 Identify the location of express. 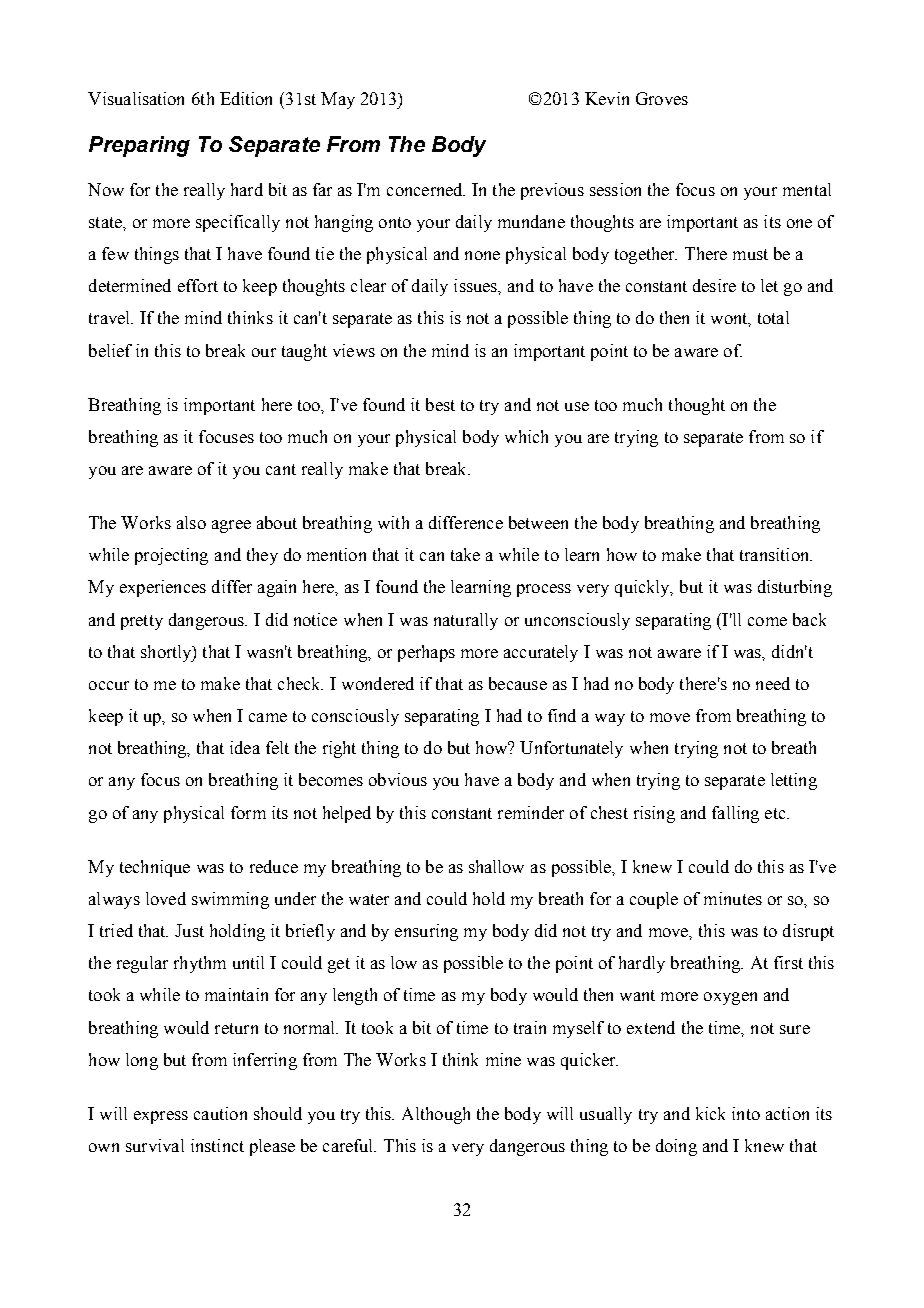
(161, 1117).
